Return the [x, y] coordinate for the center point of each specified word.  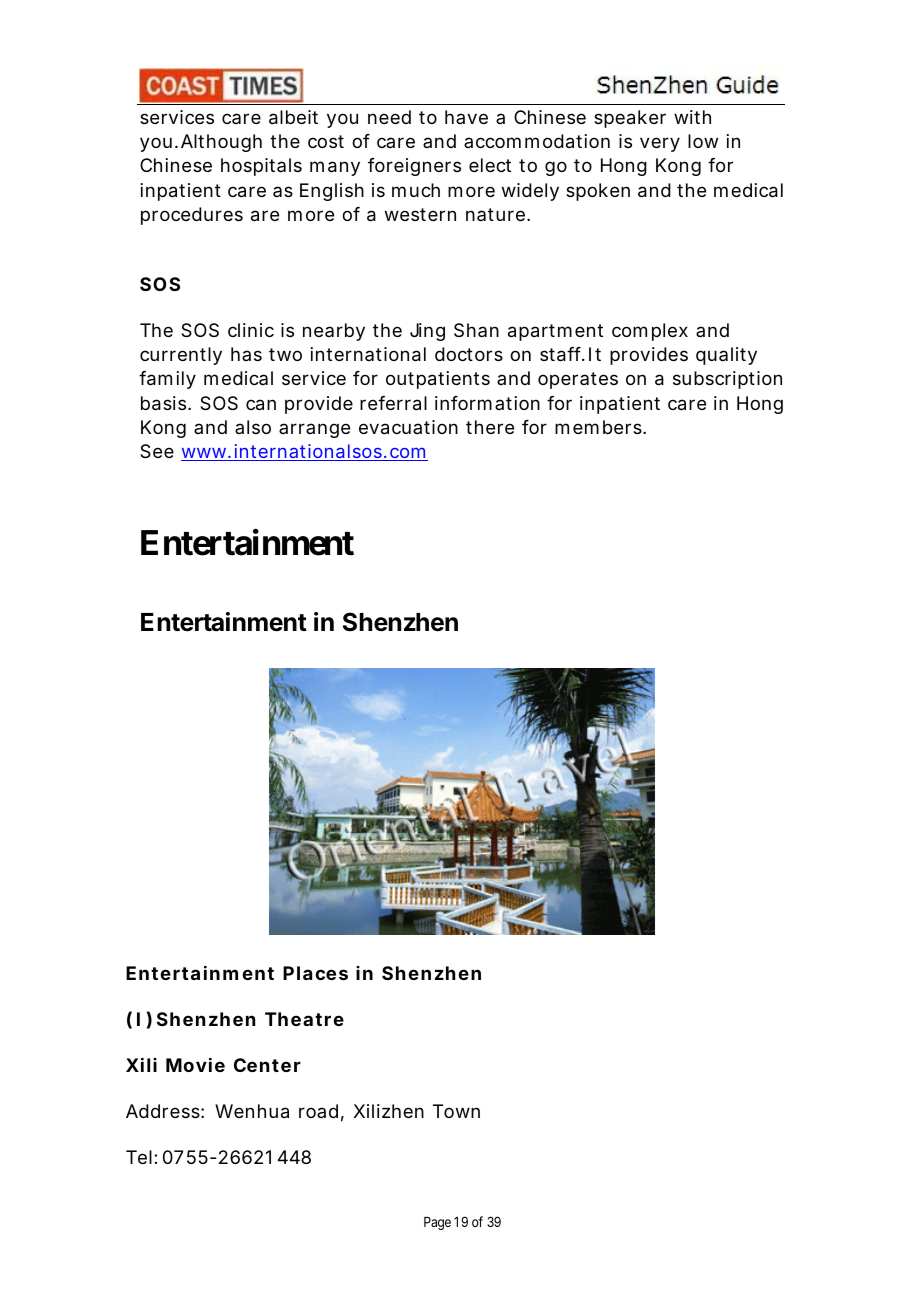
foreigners [414, 167]
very [660, 144]
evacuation [408, 427]
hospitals [261, 167]
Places [315, 973]
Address [165, 1111]
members [600, 427]
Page [437, 1223]
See [157, 451]
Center [267, 1065]
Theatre [304, 1019]
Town [456, 1111]
